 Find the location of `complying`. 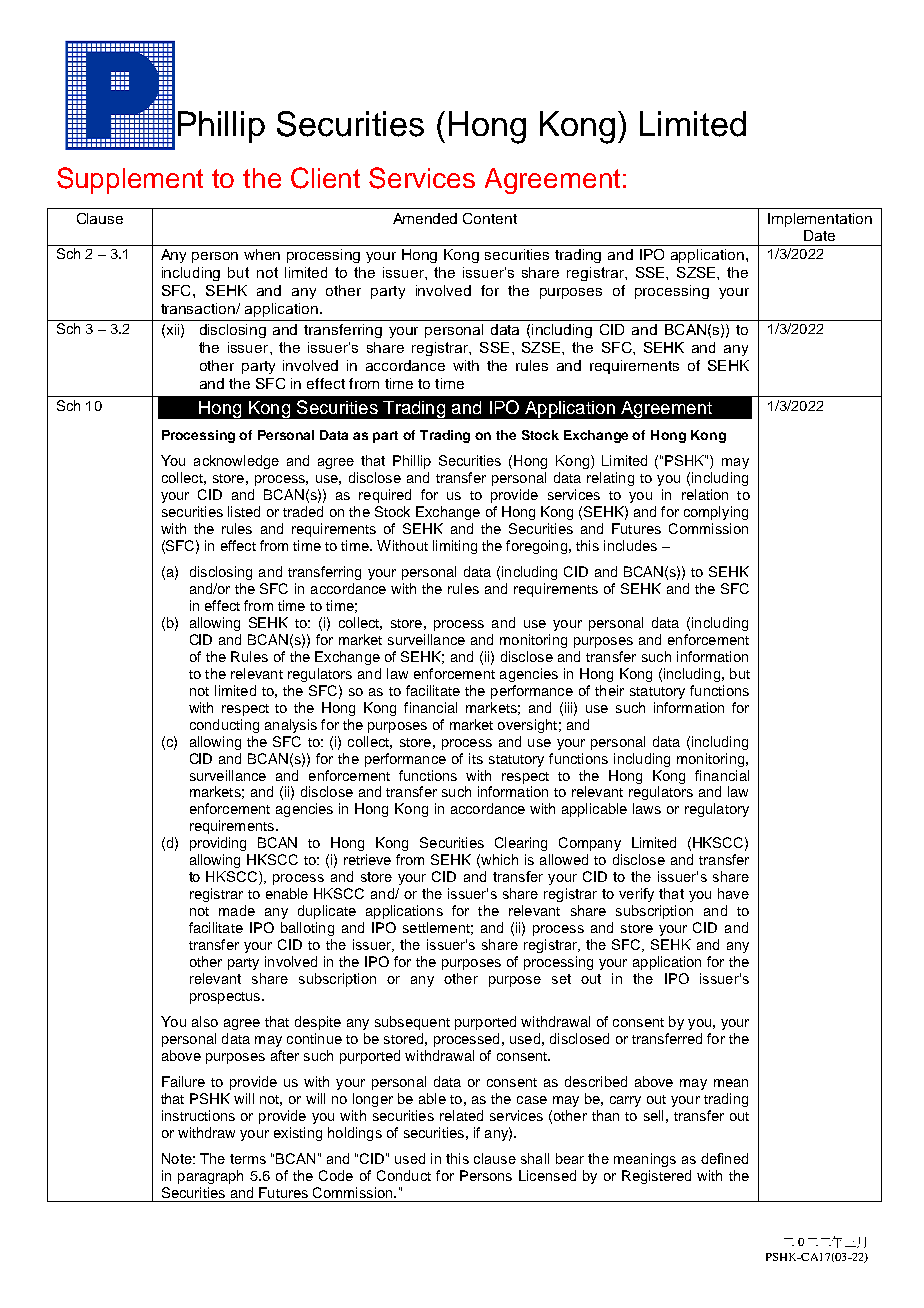

complying is located at coordinates (716, 513).
